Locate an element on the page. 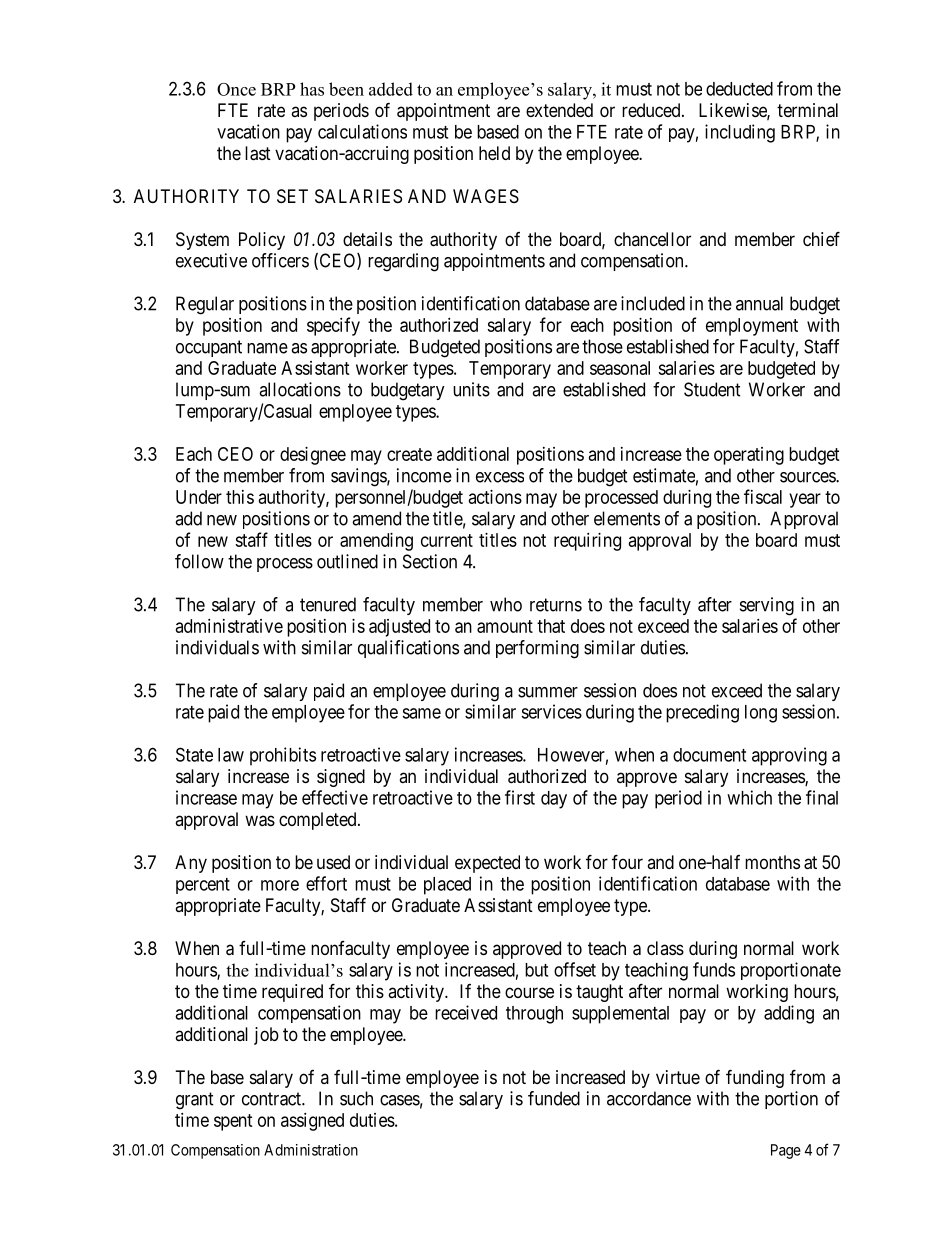 Image resolution: width=952 pixels, height=1233 pixels. funding is located at coordinates (755, 1078).
